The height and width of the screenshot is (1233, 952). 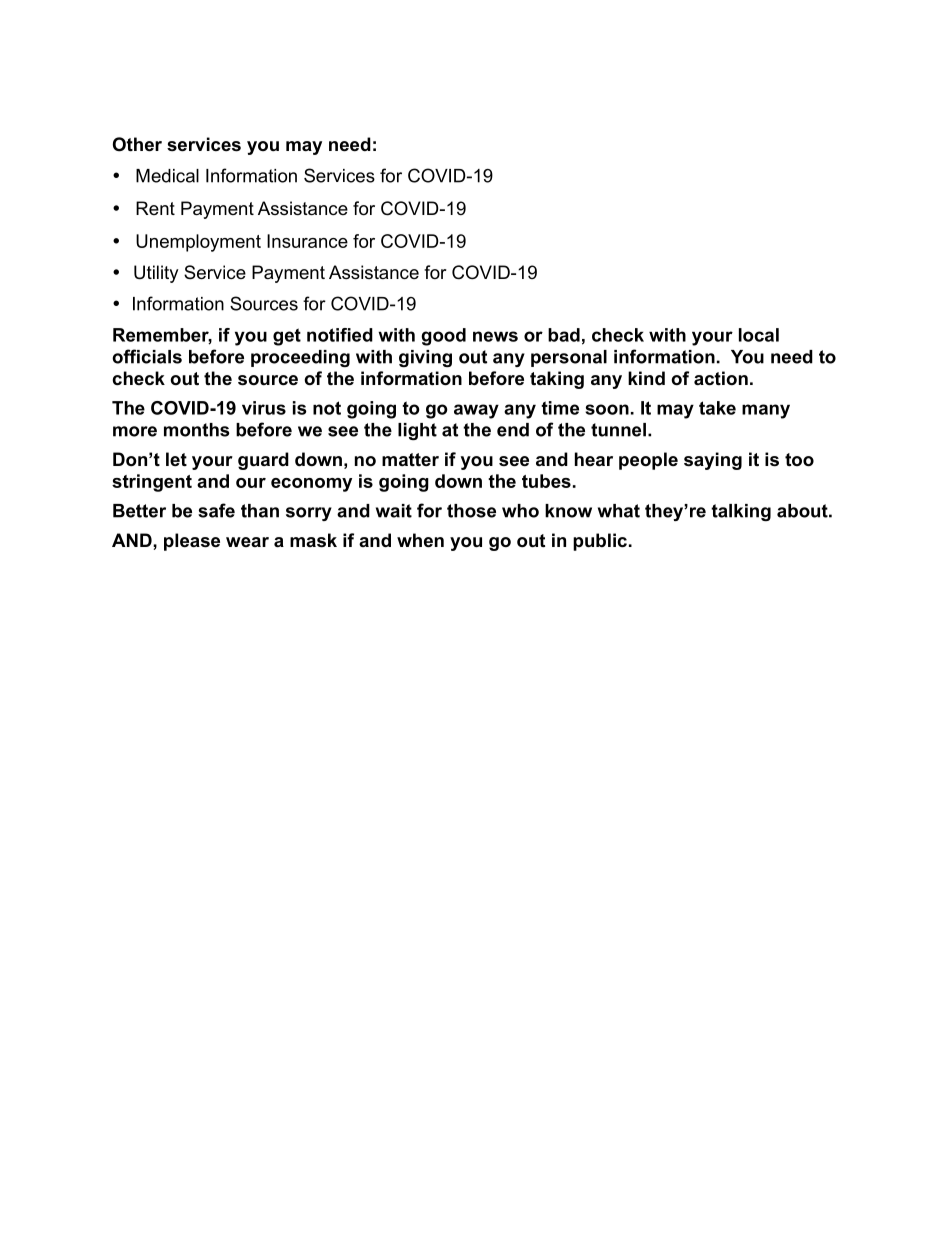 What do you see at coordinates (741, 512) in the screenshot?
I see `talking` at bounding box center [741, 512].
